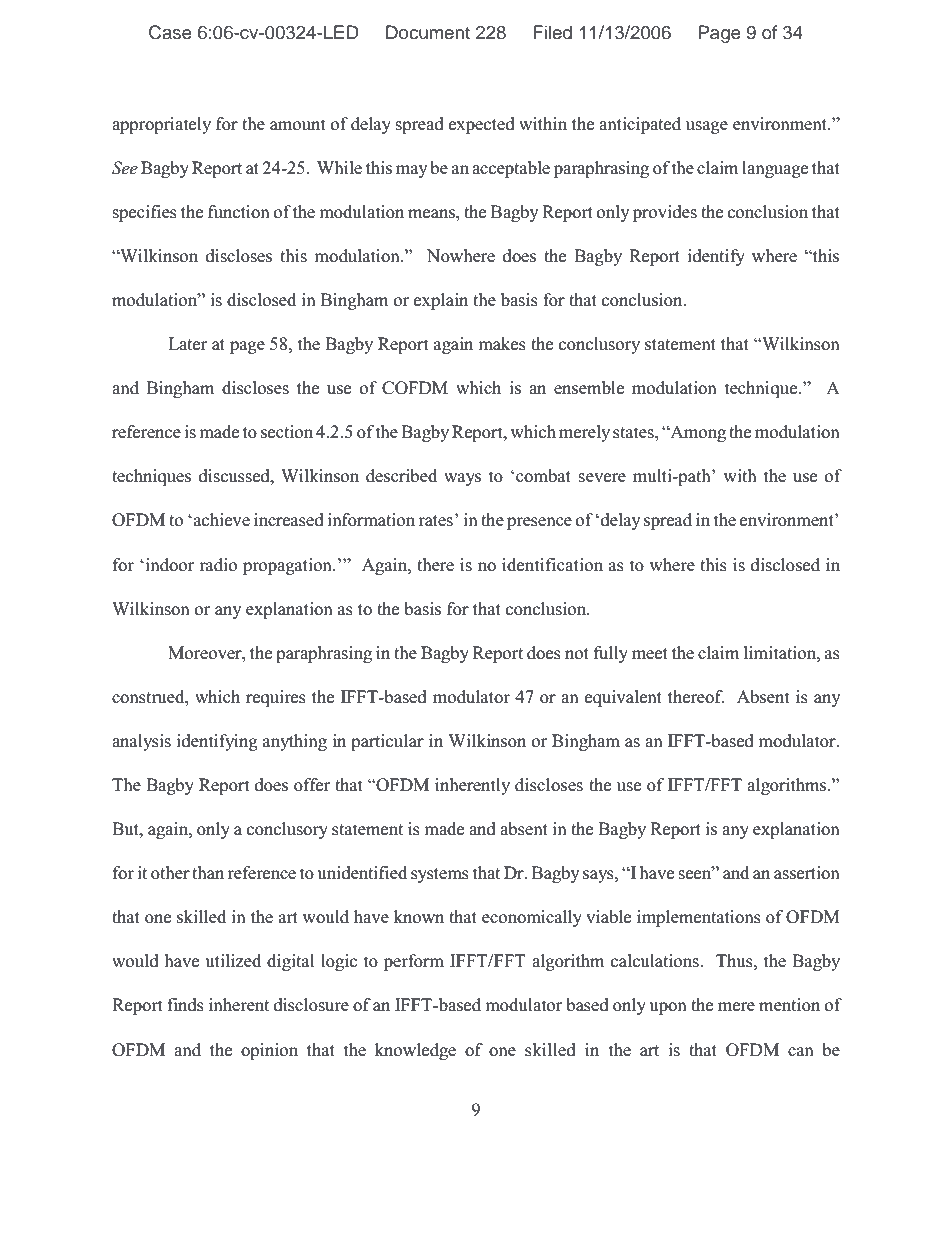  What do you see at coordinates (696, 874) in the page?
I see `seen` at bounding box center [696, 874].
